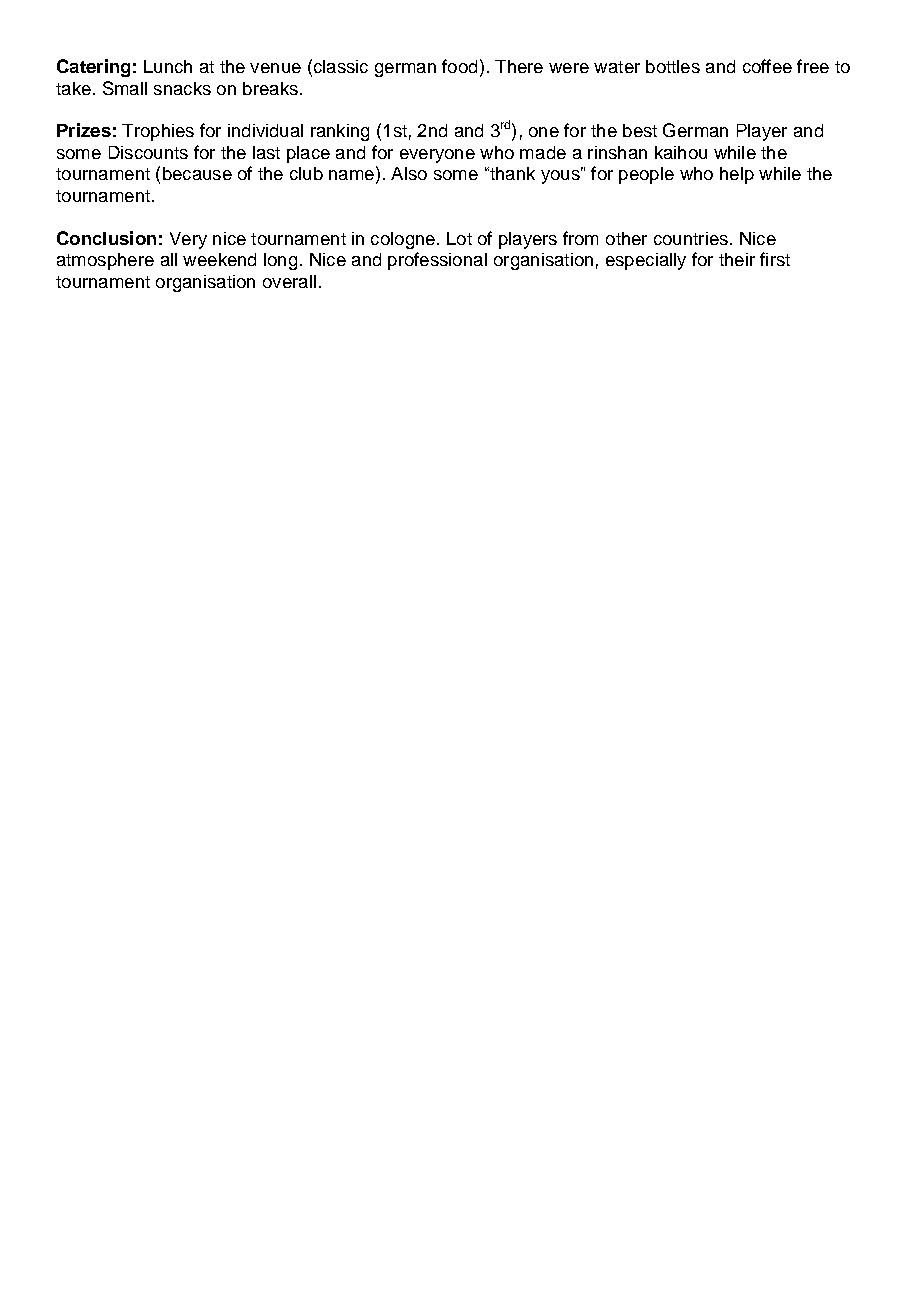 This screenshot has width=924, height=1308. I want to click on Discounts, so click(148, 152).
